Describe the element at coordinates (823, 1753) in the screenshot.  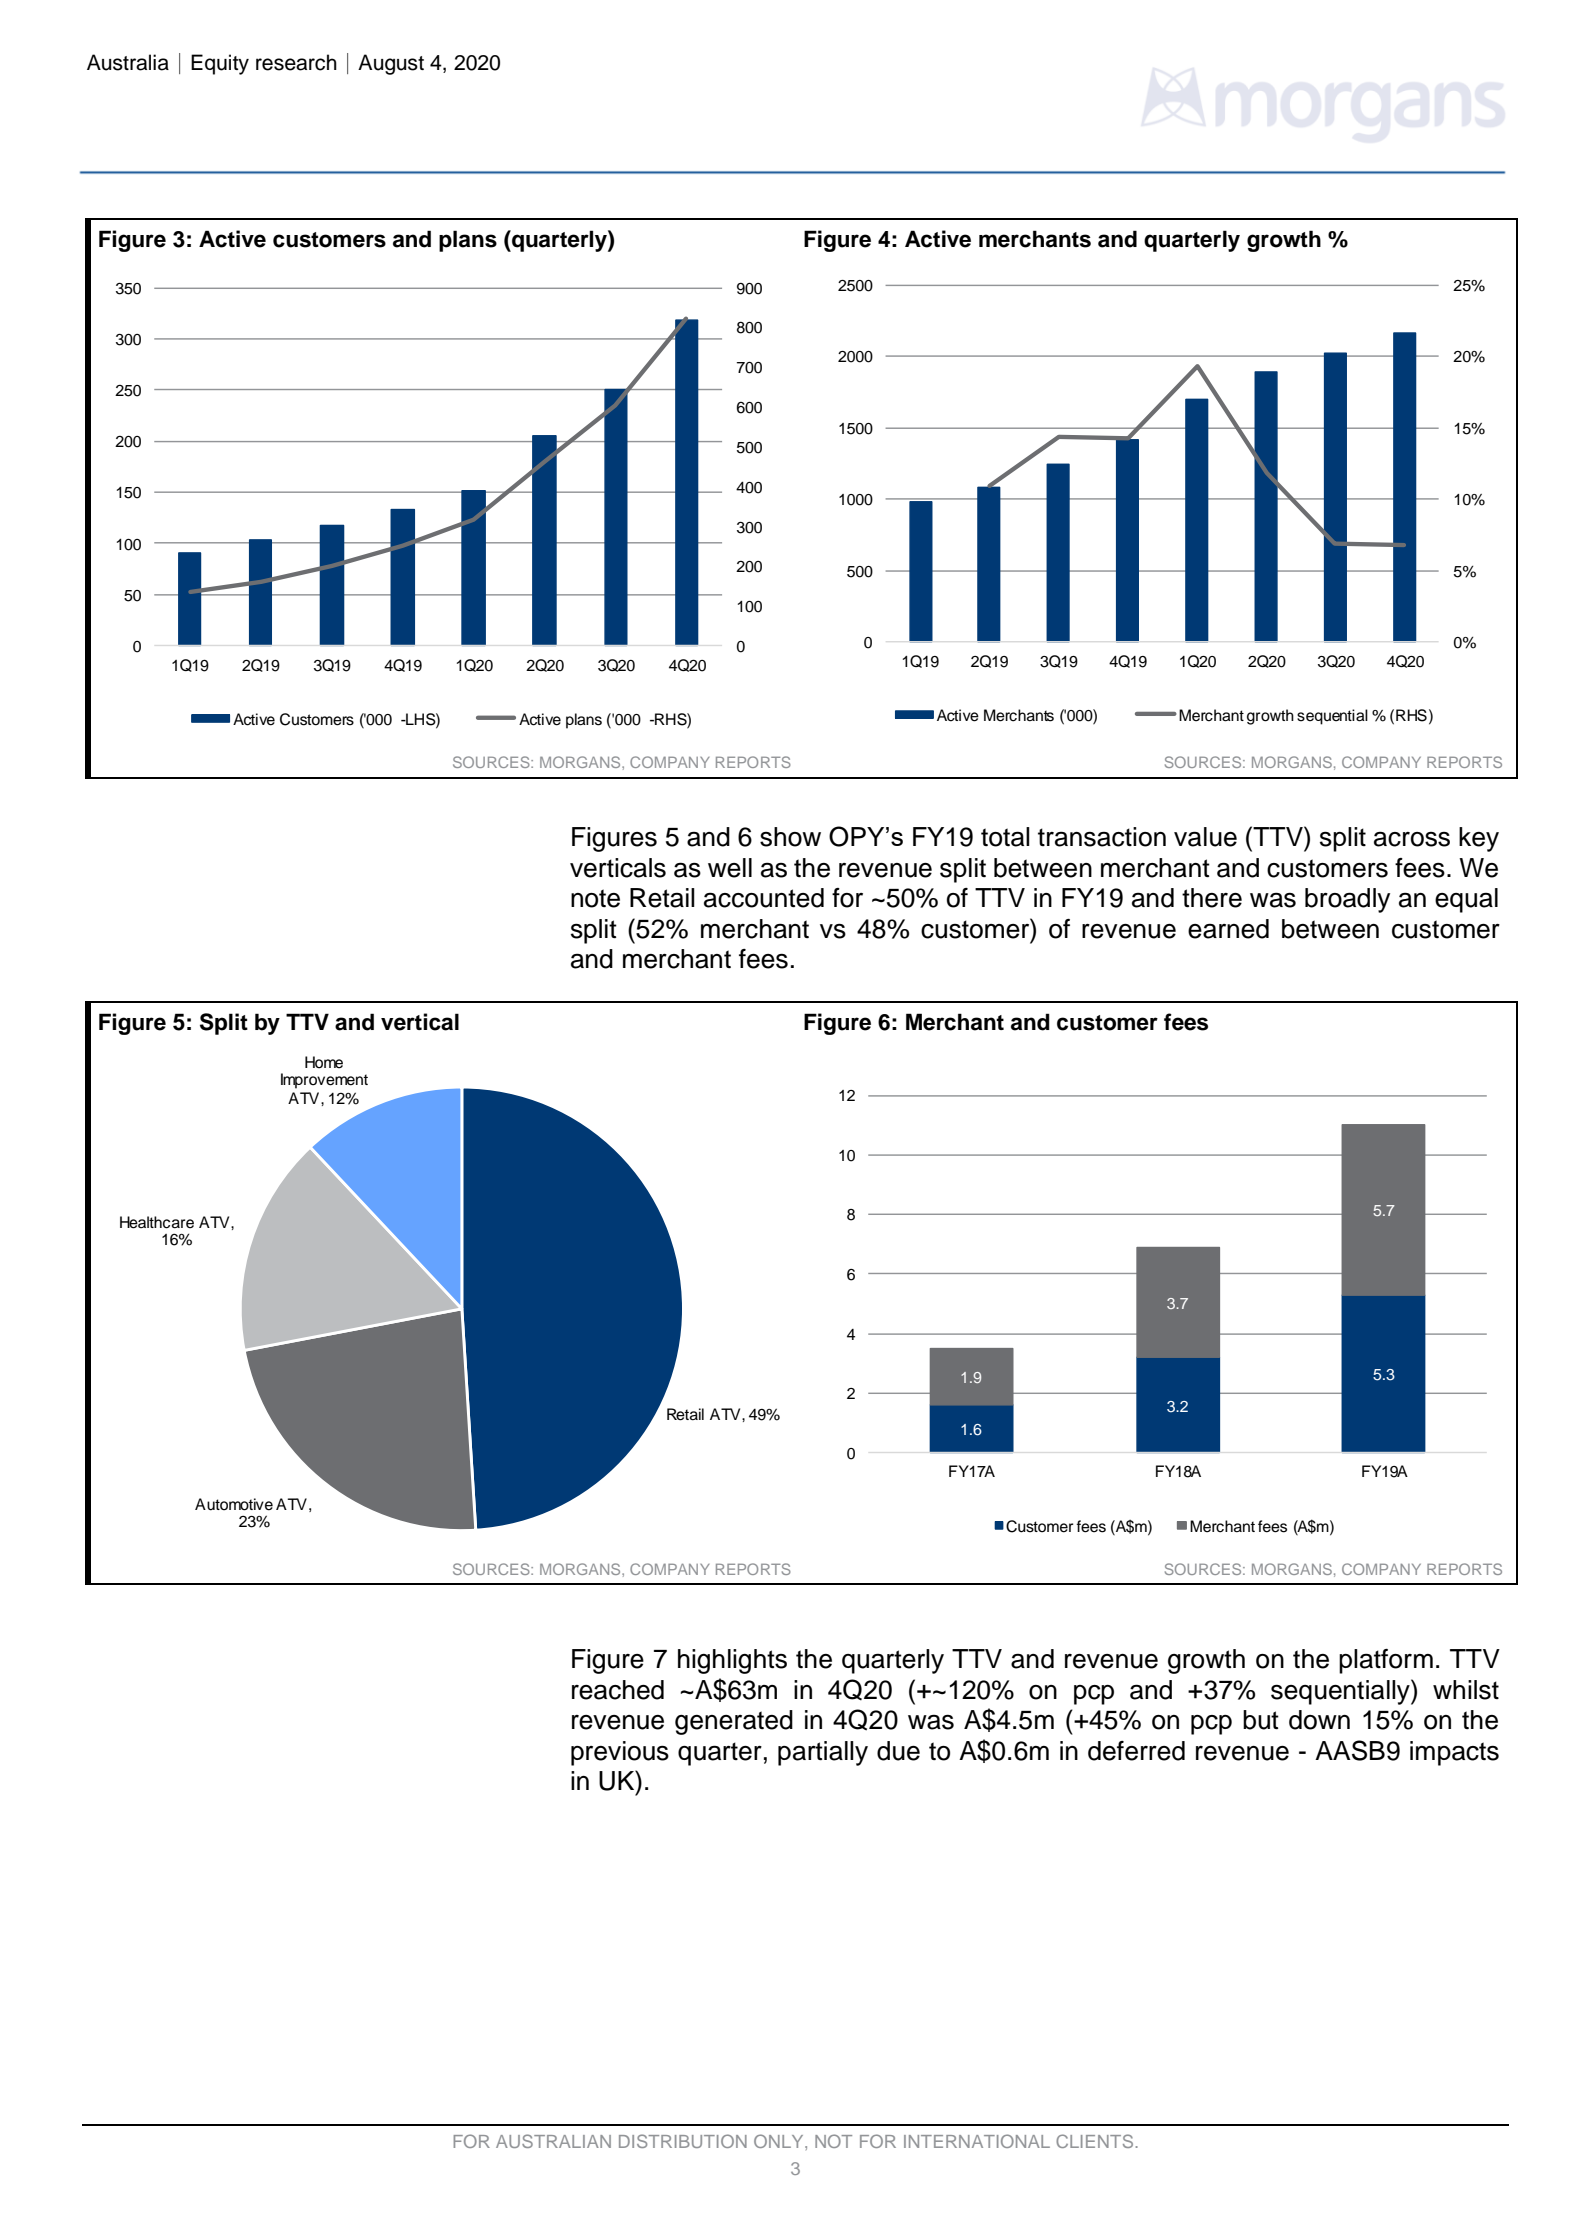
I see `partially` at that location.
